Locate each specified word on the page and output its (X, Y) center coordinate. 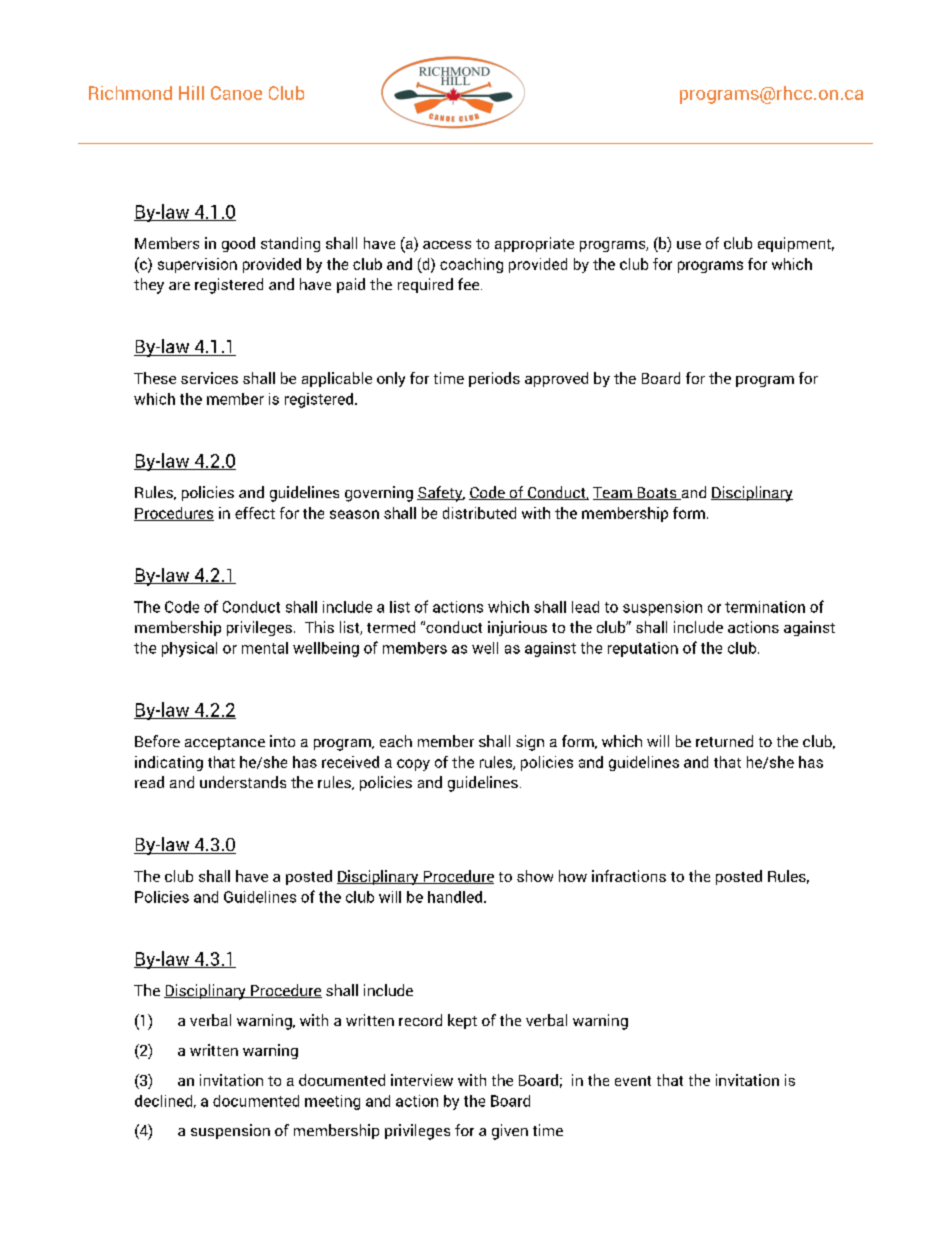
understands (243, 782)
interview (422, 1080)
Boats (657, 493)
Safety (441, 494)
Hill (191, 93)
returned (724, 741)
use (689, 245)
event (633, 1081)
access (447, 245)
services (209, 378)
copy (413, 765)
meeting (332, 1102)
